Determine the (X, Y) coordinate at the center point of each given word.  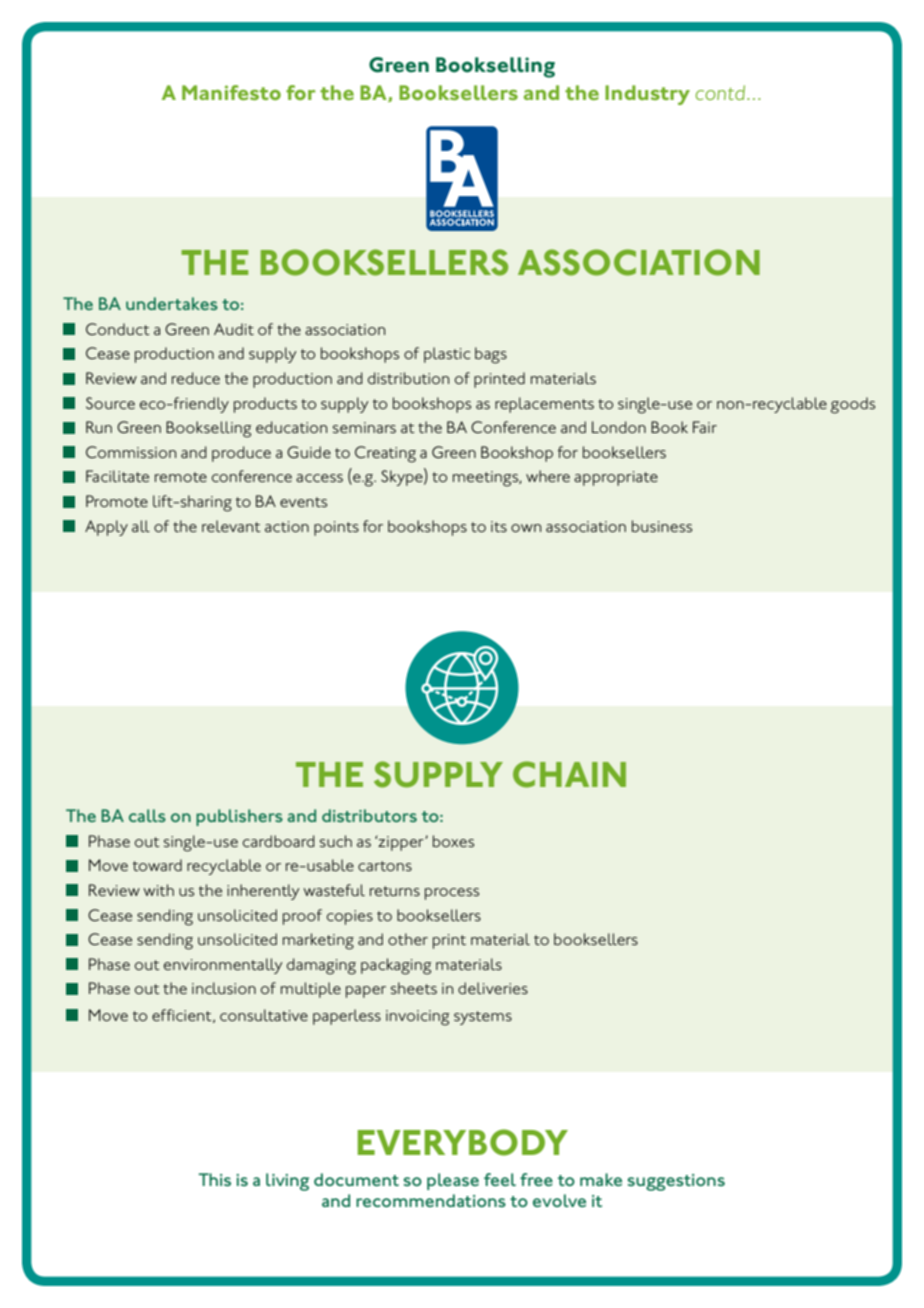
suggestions (676, 1182)
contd (722, 92)
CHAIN (569, 774)
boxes (453, 841)
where (548, 476)
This (214, 1179)
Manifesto (231, 92)
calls (147, 815)
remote (181, 477)
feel (500, 1179)
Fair (705, 427)
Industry (647, 95)
